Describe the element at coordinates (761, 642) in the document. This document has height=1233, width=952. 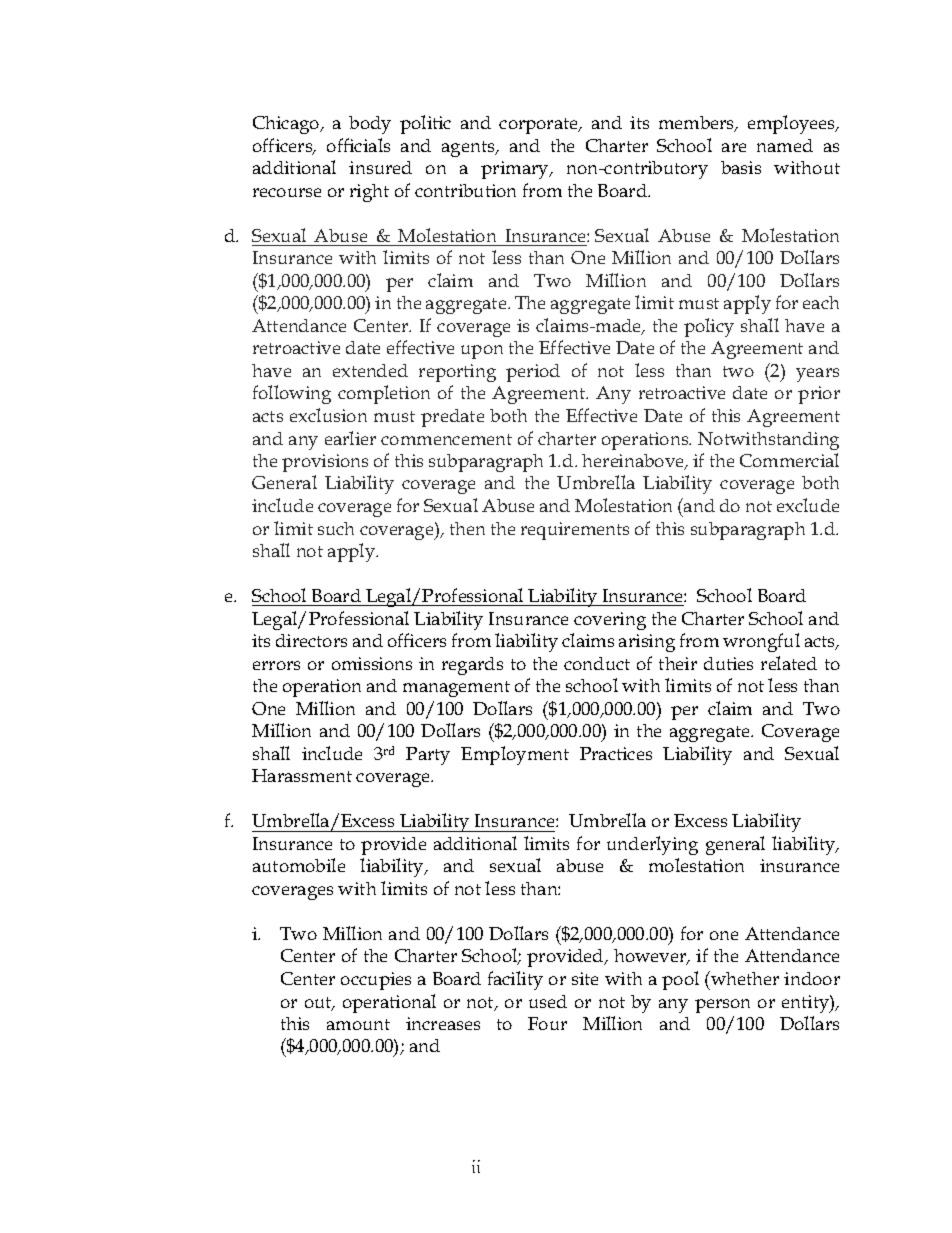
I see `wrongful` at that location.
